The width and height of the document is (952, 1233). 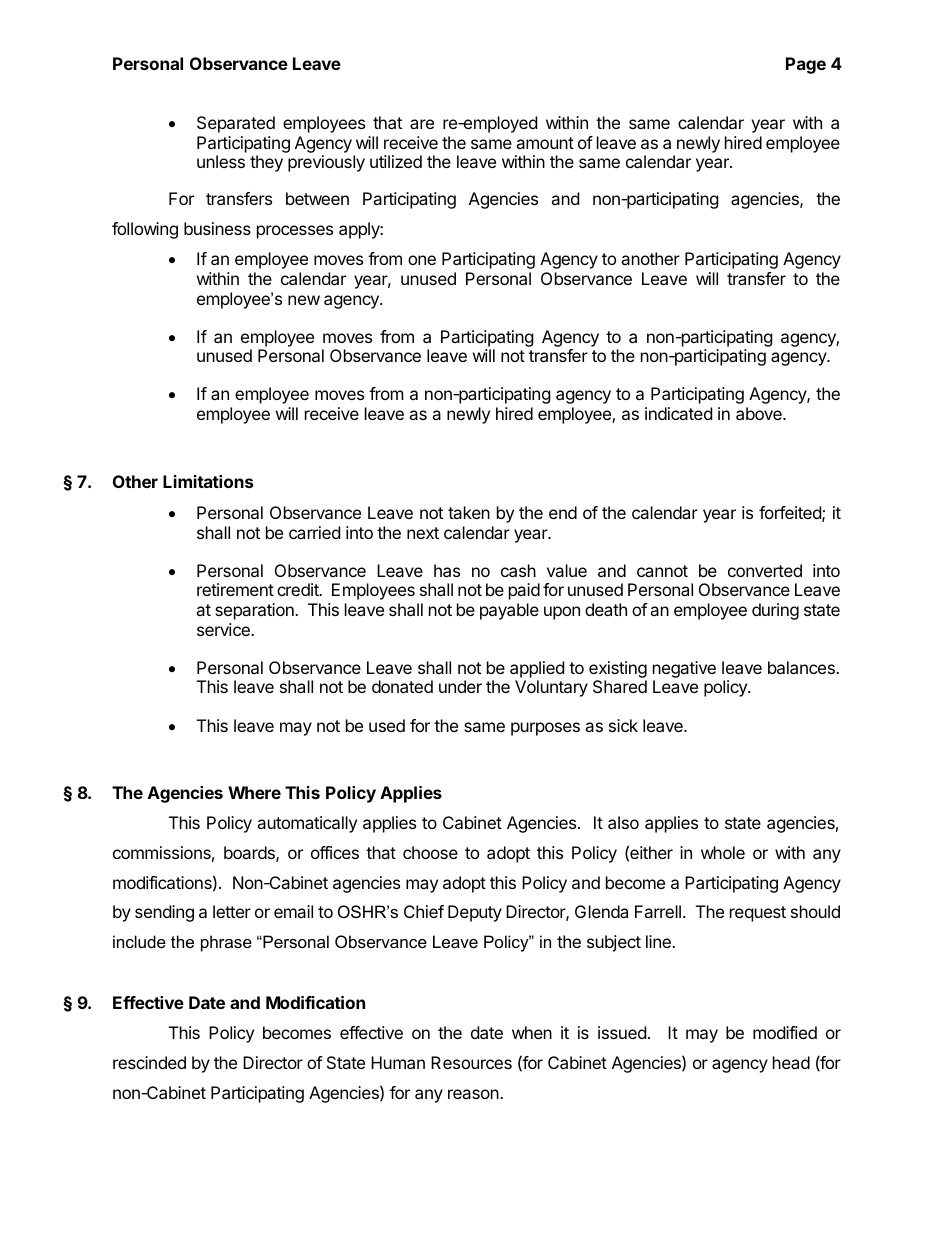 What do you see at coordinates (422, 260) in the document?
I see `one` at bounding box center [422, 260].
